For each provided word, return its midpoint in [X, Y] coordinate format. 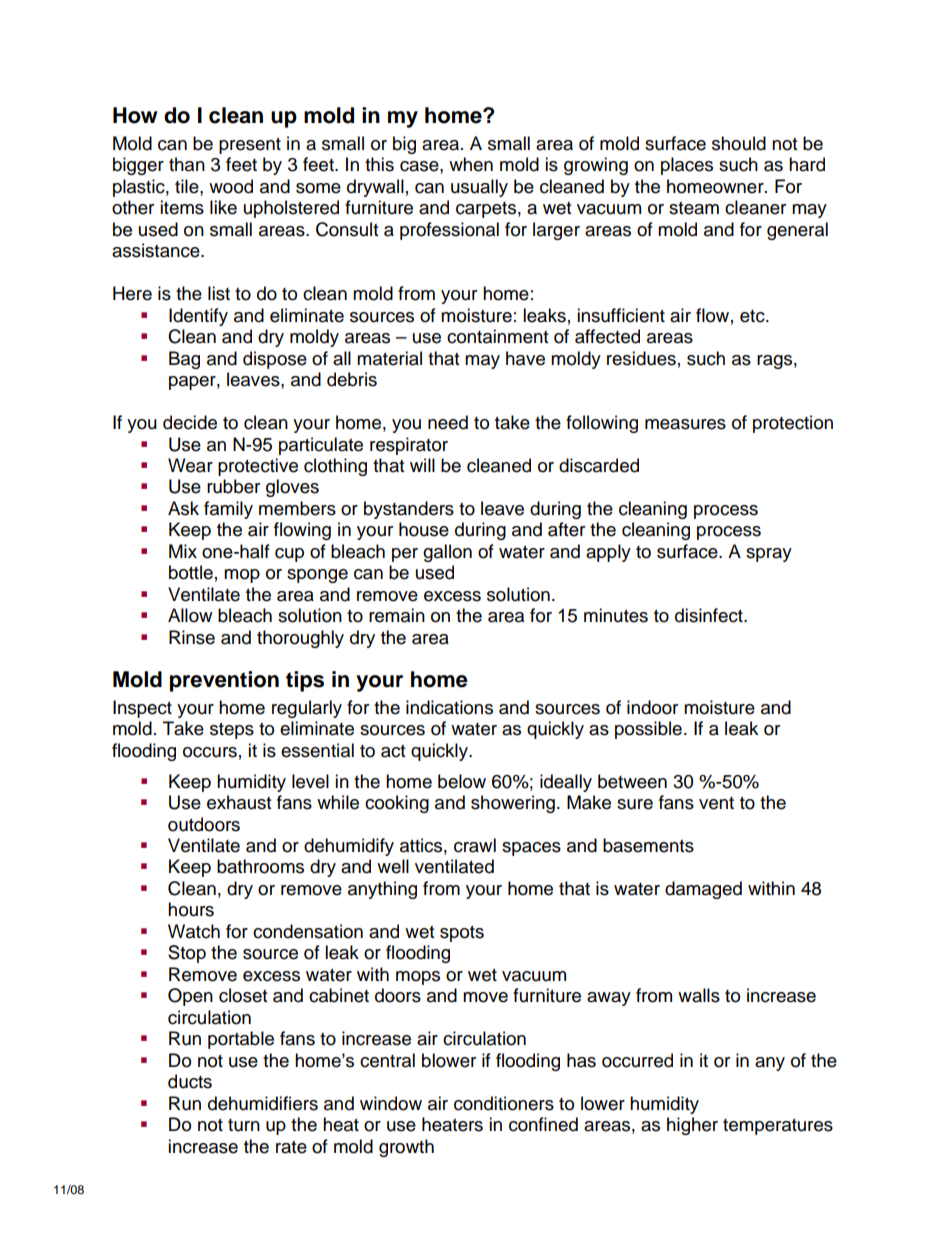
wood [231, 186]
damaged [703, 890]
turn [244, 1125]
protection [793, 424]
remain [397, 615]
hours [191, 909]
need [448, 422]
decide [190, 422]
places [687, 166]
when [471, 164]
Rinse [192, 637]
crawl [475, 845]
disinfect [710, 615]
